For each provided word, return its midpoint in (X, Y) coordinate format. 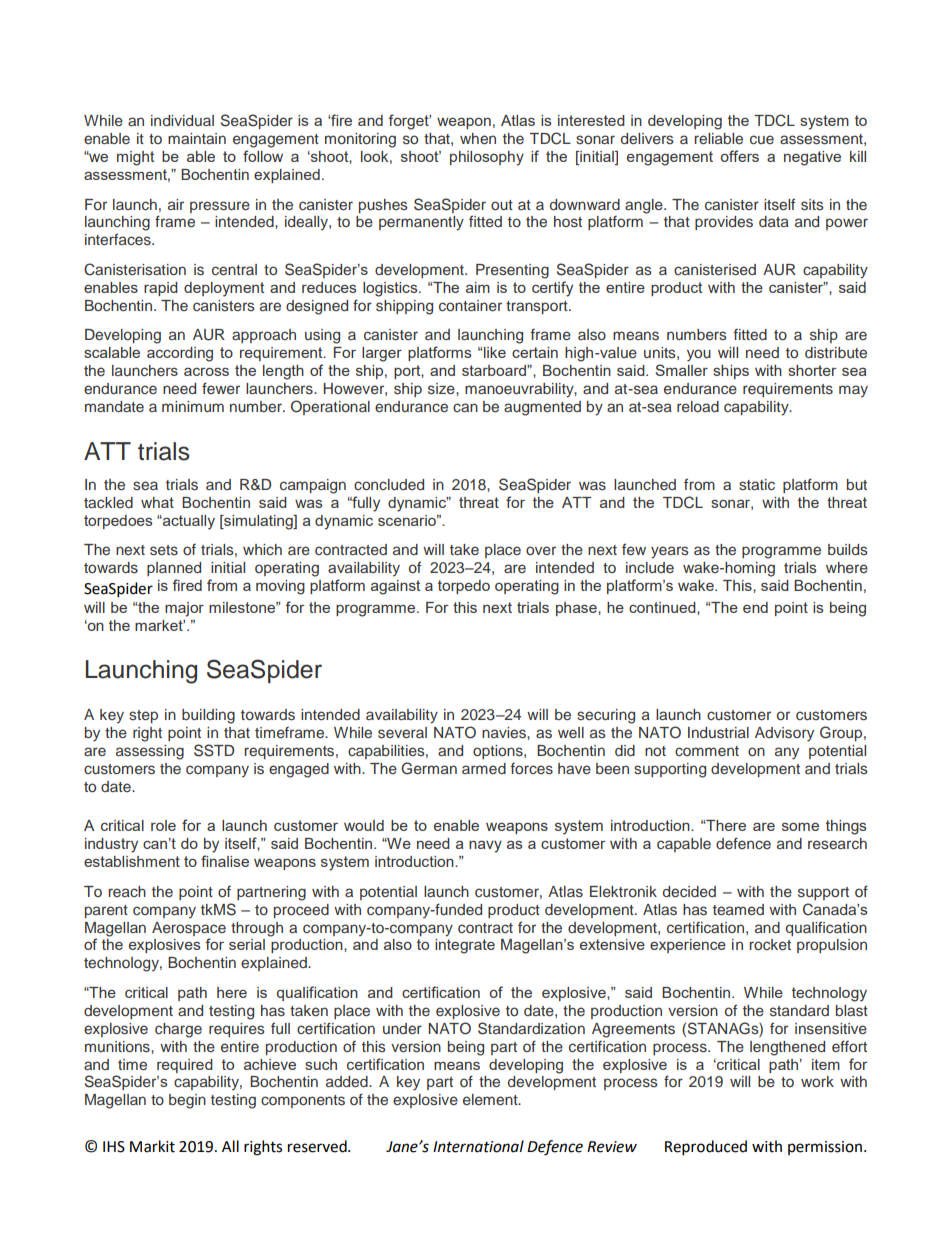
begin (187, 1101)
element (491, 1099)
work (817, 1081)
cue (762, 139)
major (184, 609)
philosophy (487, 158)
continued (663, 607)
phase (577, 609)
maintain (197, 138)
